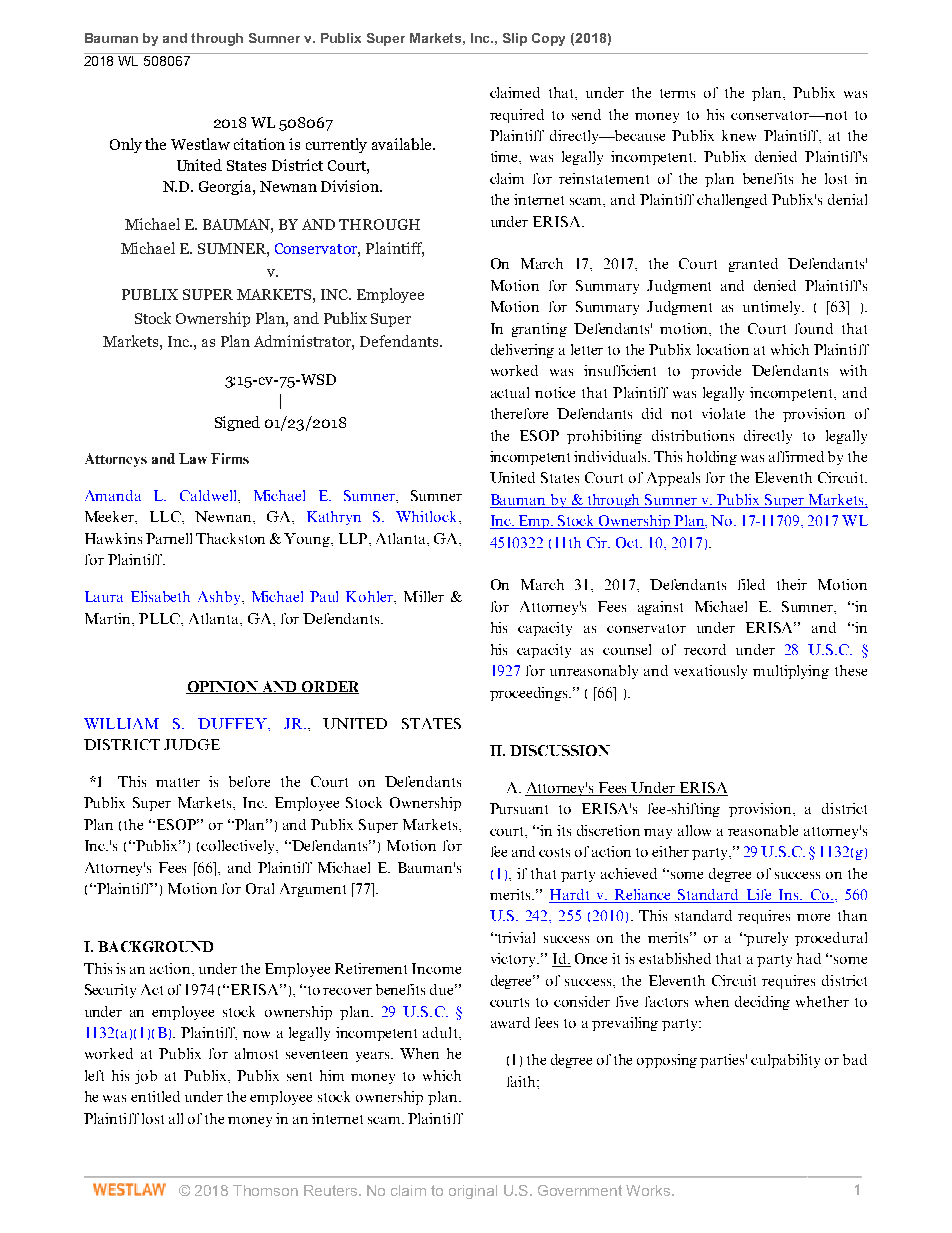 This screenshot has width=952, height=1233. Describe the element at coordinates (763, 830) in the screenshot. I see `reasonable` at that location.
